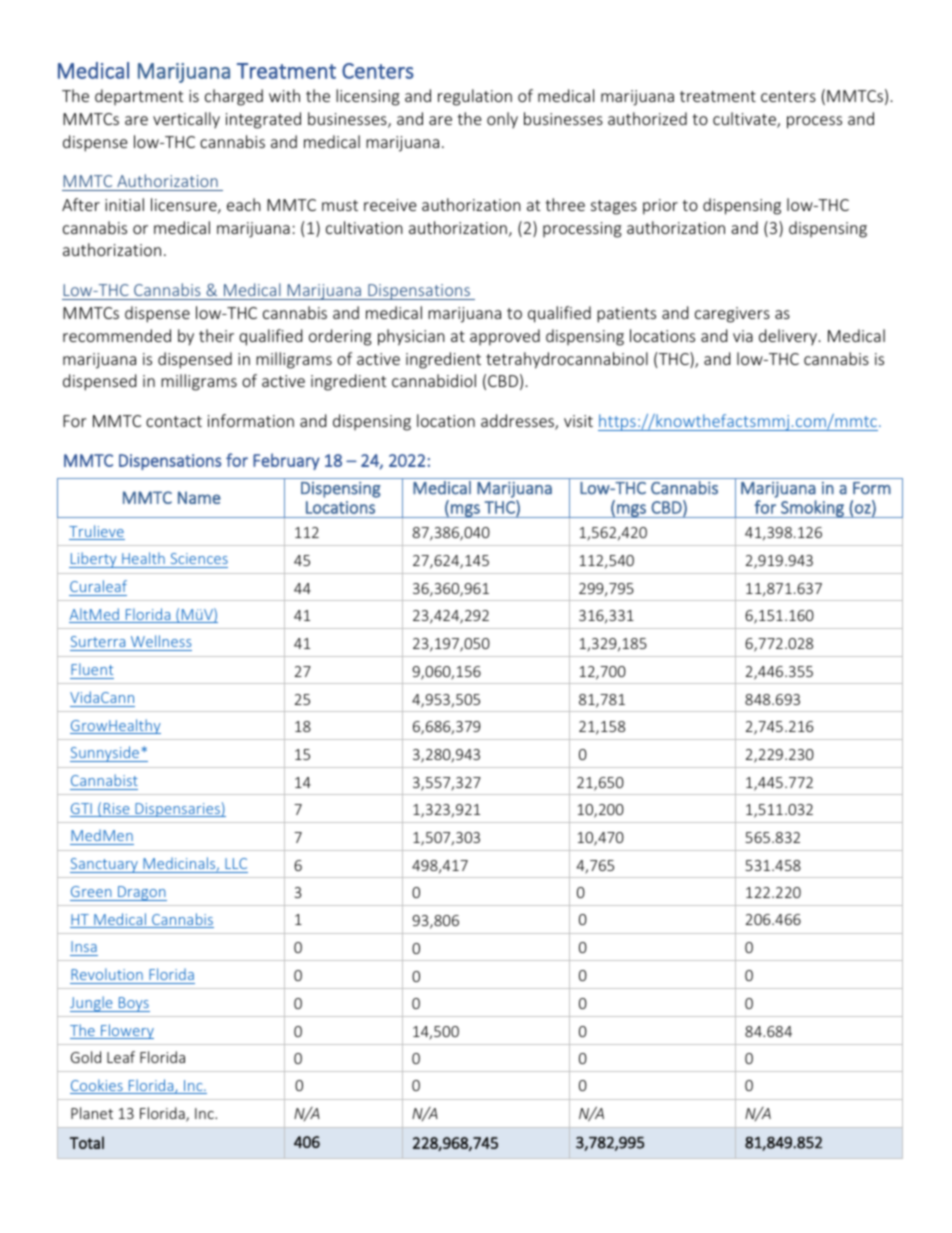 This image has height=1233, width=952. Describe the element at coordinates (745, 120) in the image. I see `cultivate` at that location.
